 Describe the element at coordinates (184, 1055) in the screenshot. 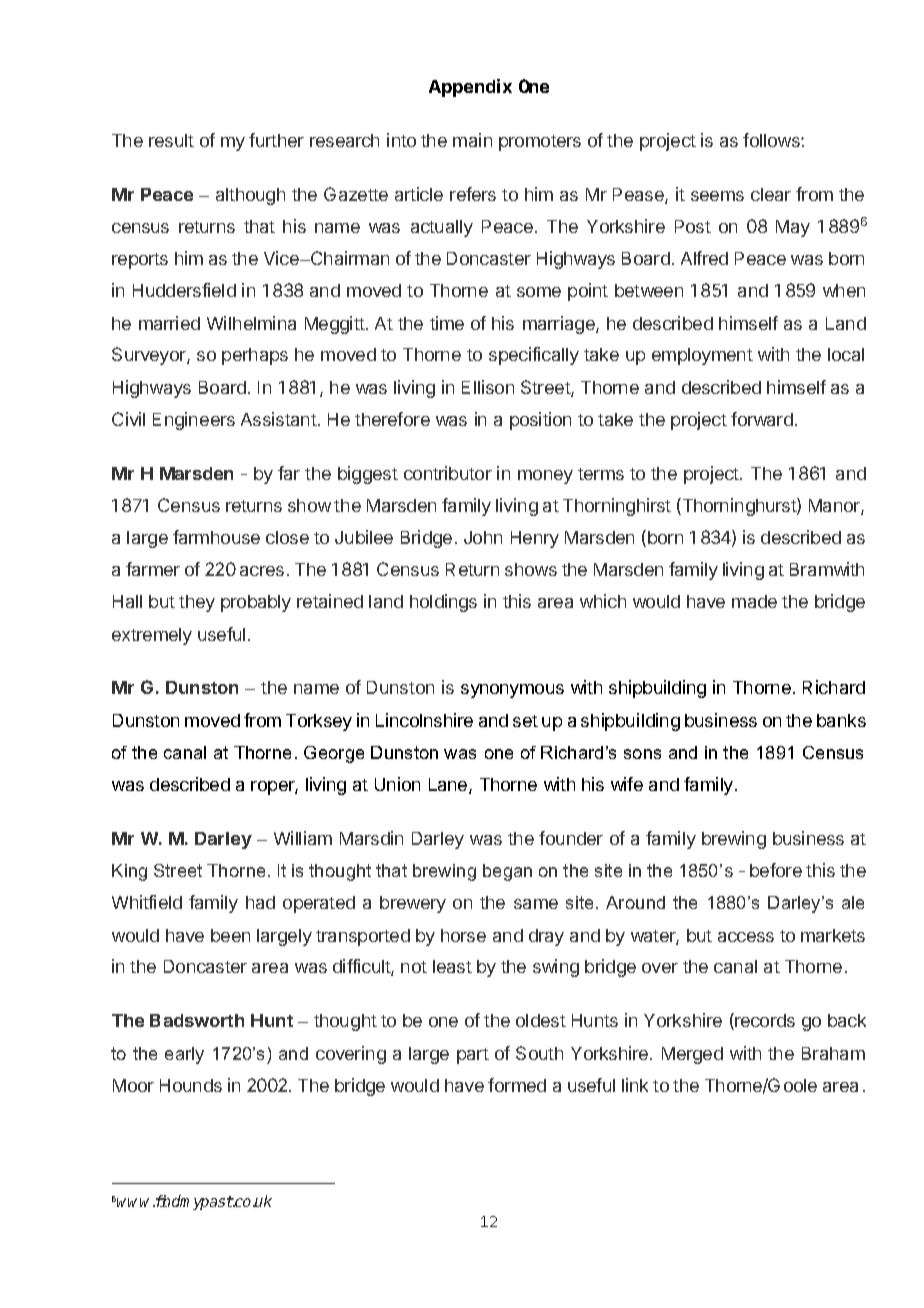

I see `early` at that location.
